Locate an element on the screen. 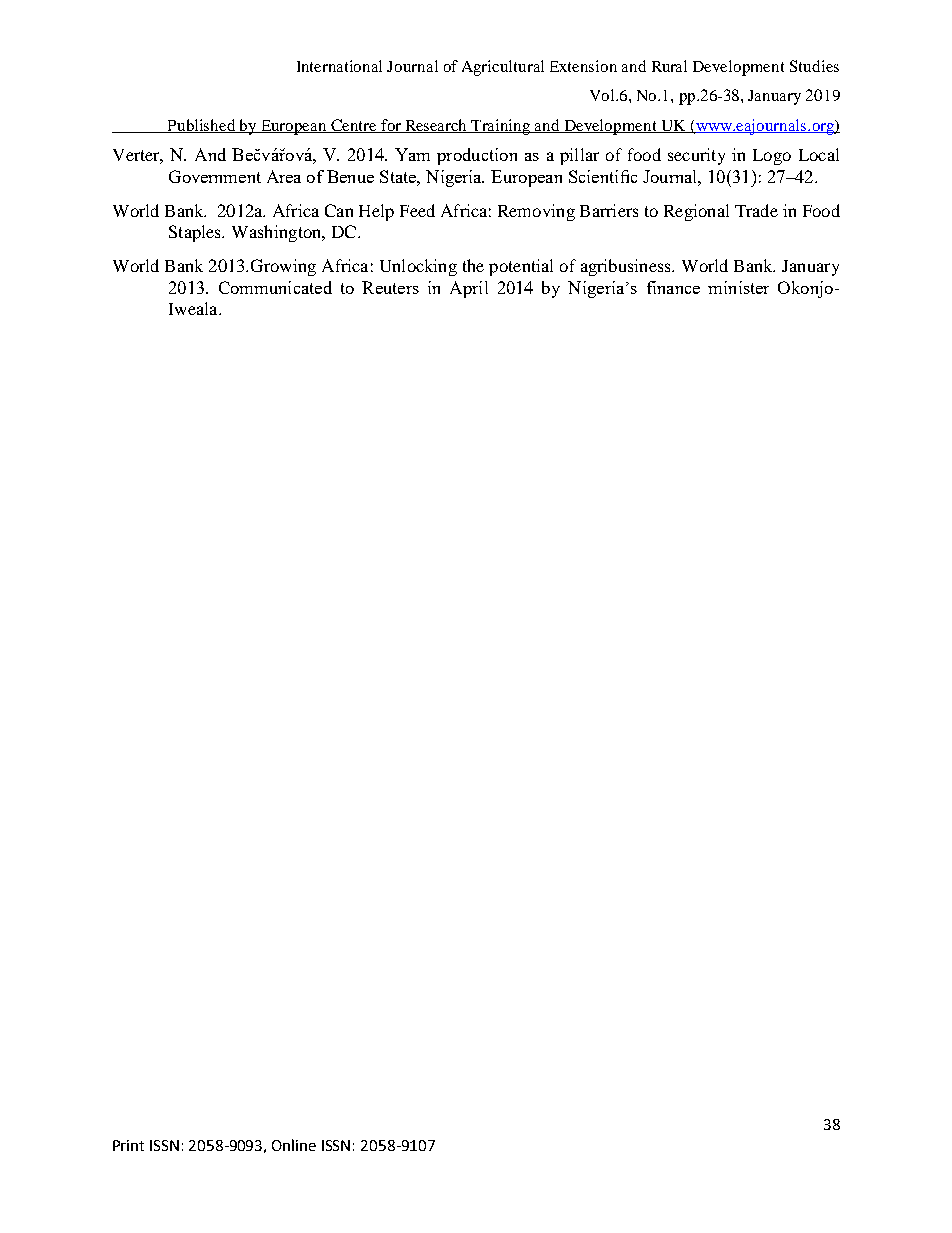 Image resolution: width=952 pixels, height=1233 pixels. finance is located at coordinates (673, 287).
